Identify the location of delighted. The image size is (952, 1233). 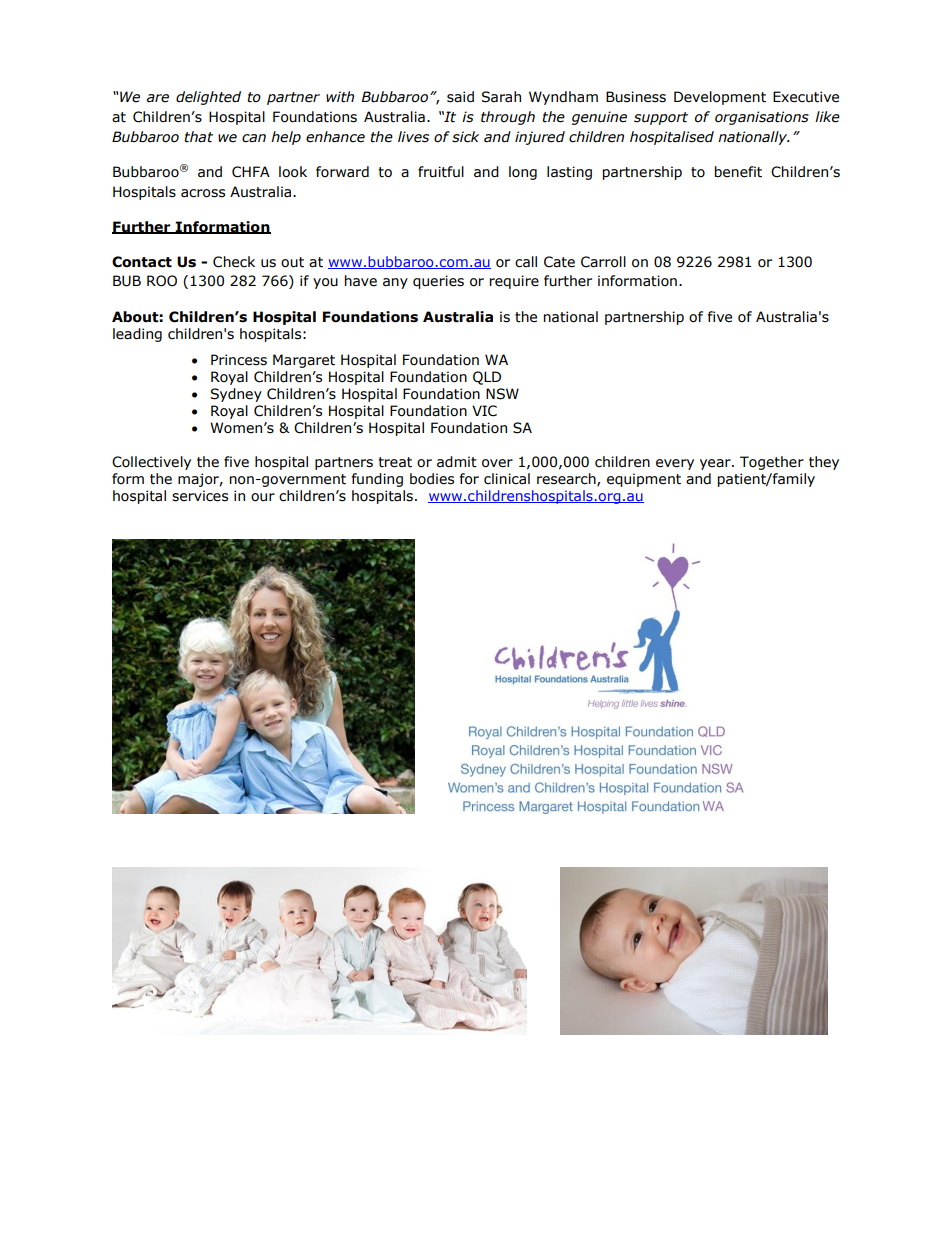
(208, 98).
